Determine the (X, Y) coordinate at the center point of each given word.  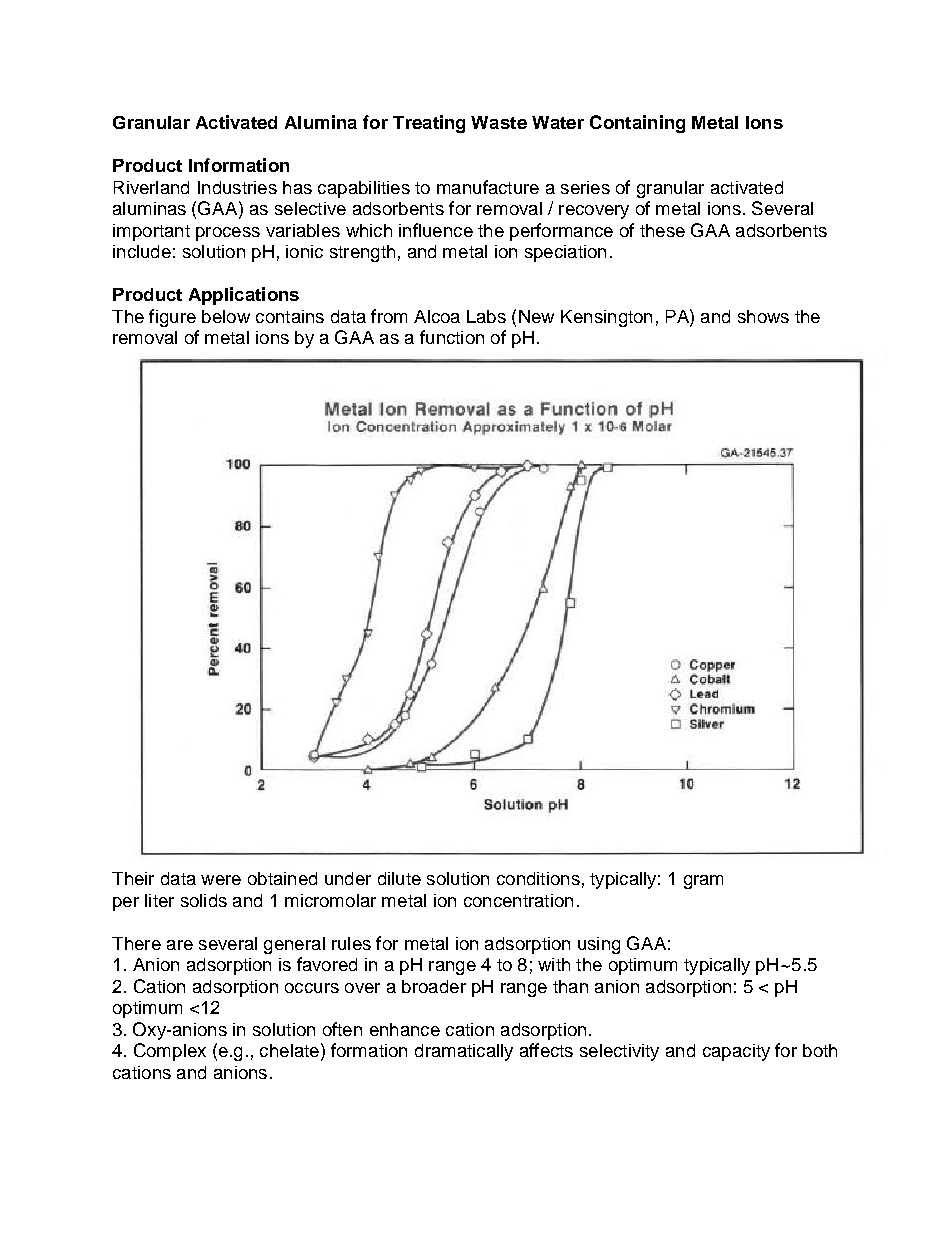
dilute (399, 878)
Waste (499, 122)
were (221, 880)
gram (703, 882)
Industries (237, 187)
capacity (736, 1052)
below (226, 316)
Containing (637, 124)
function (452, 337)
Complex (170, 1052)
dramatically (464, 1052)
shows (763, 316)
